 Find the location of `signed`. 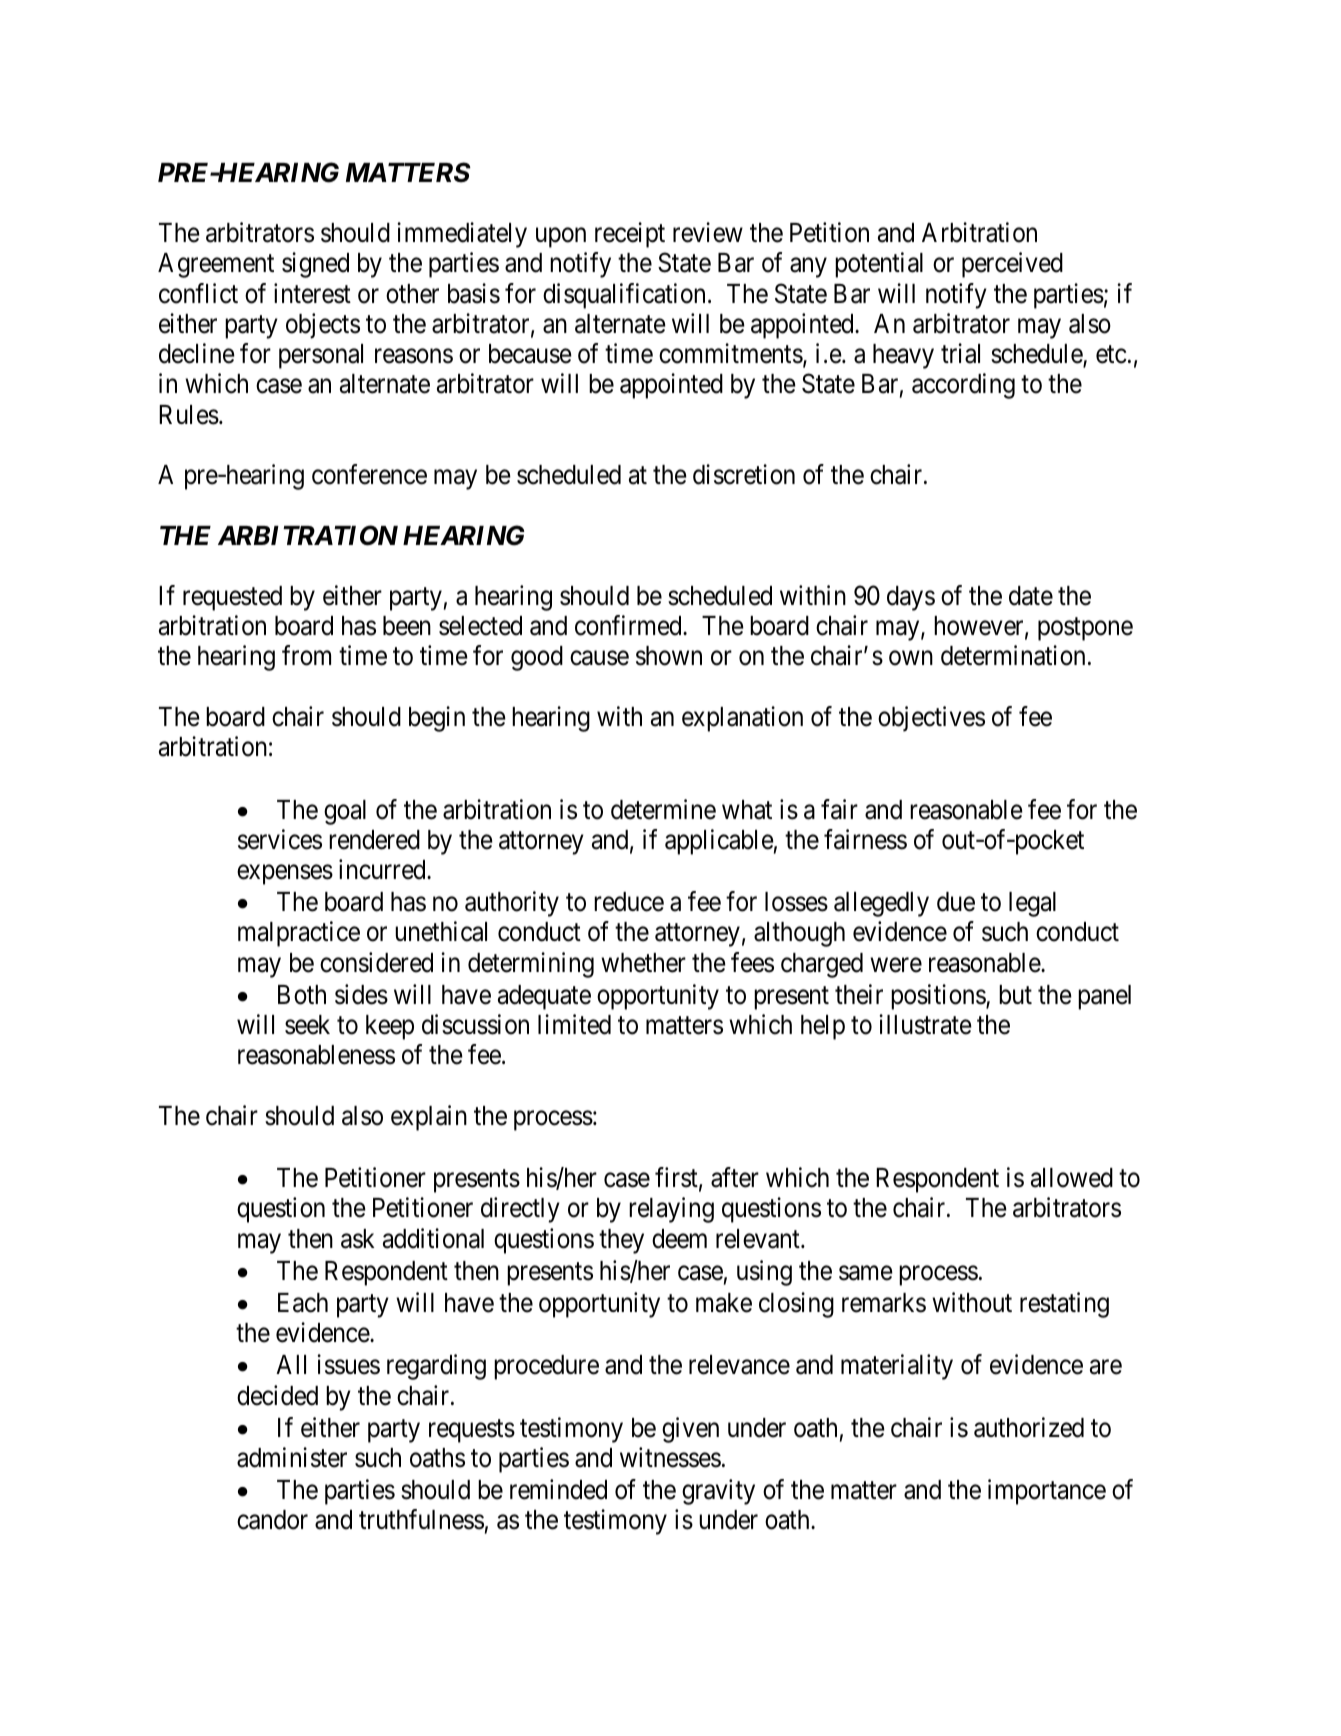

signed is located at coordinates (315, 265).
